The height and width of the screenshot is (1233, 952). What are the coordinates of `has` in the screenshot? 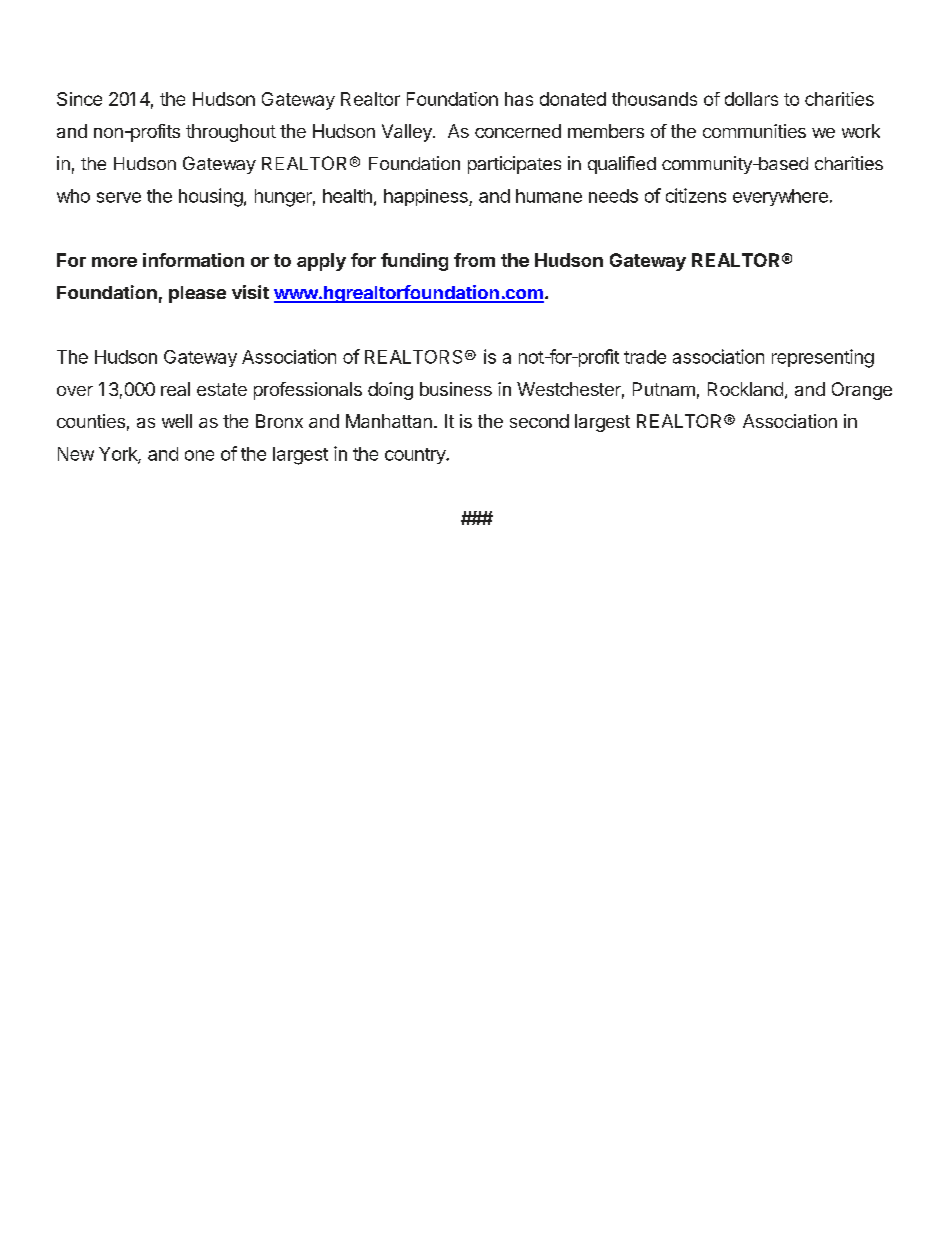 It's located at (519, 99).
